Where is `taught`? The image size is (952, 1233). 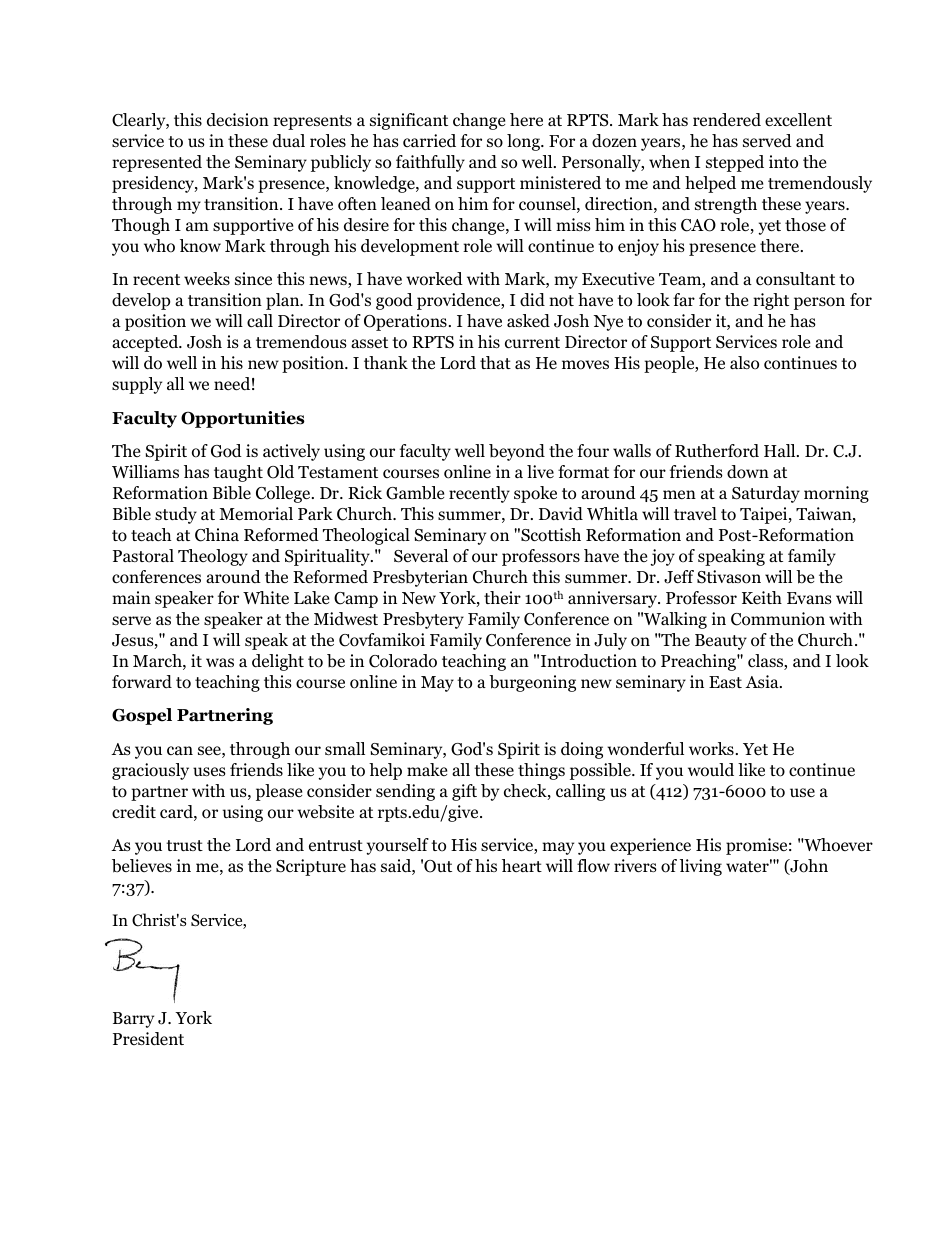 taught is located at coordinates (238, 473).
